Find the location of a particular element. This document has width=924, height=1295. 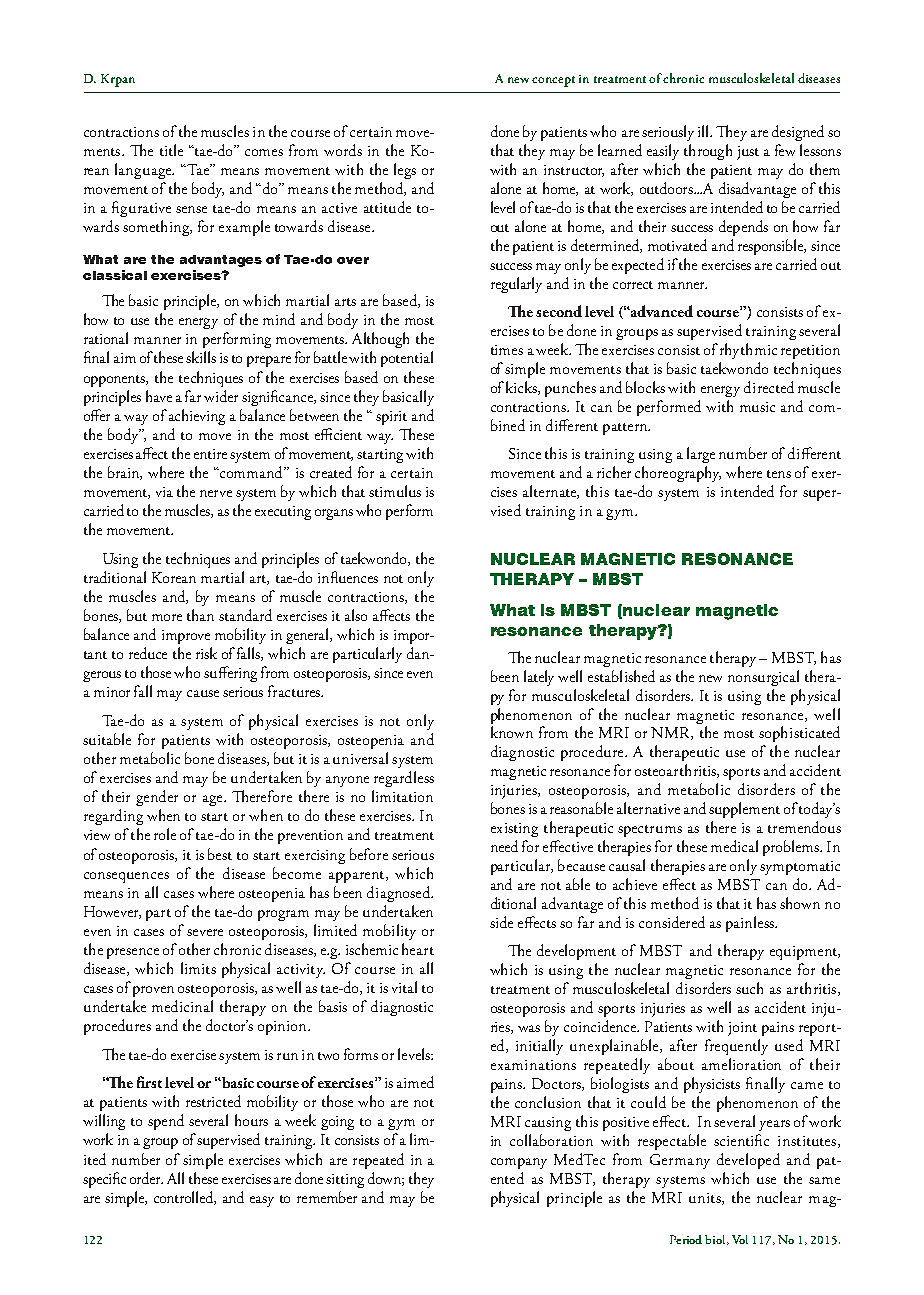

legs is located at coordinates (405, 171).
